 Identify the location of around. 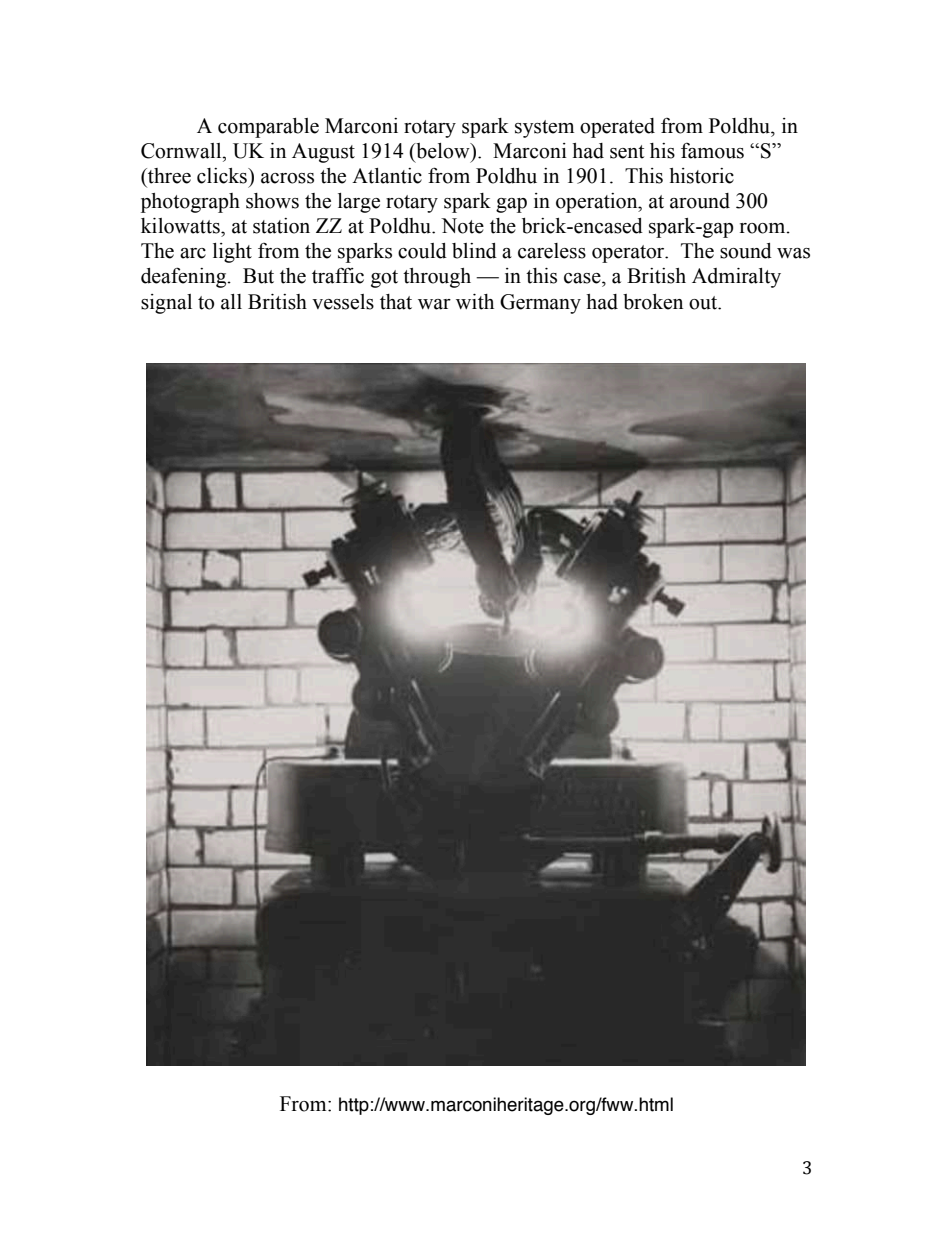
(700, 201).
